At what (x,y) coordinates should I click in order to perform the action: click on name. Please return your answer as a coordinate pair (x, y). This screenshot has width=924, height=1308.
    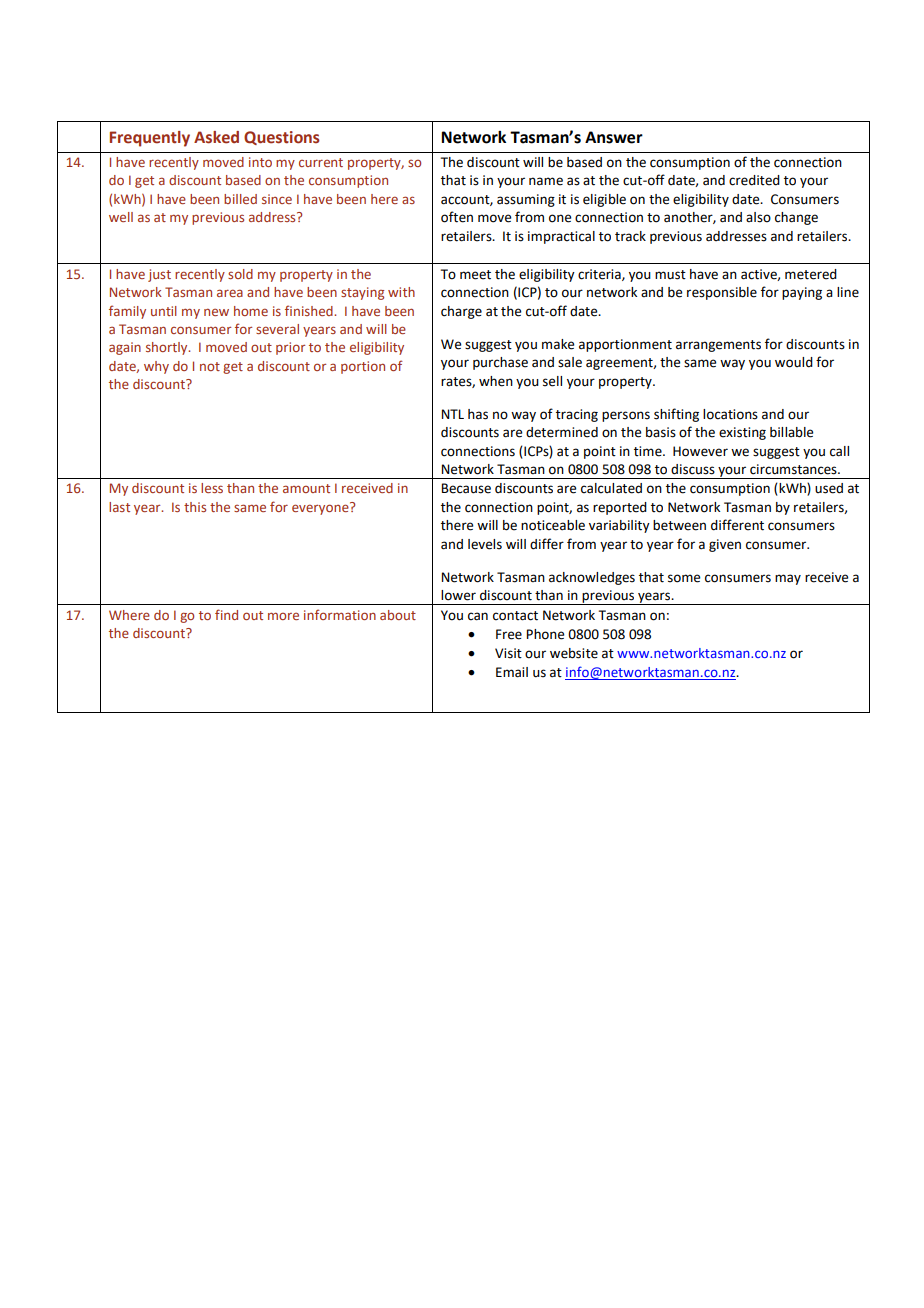
    Looking at the image, I should click on (546, 181).
